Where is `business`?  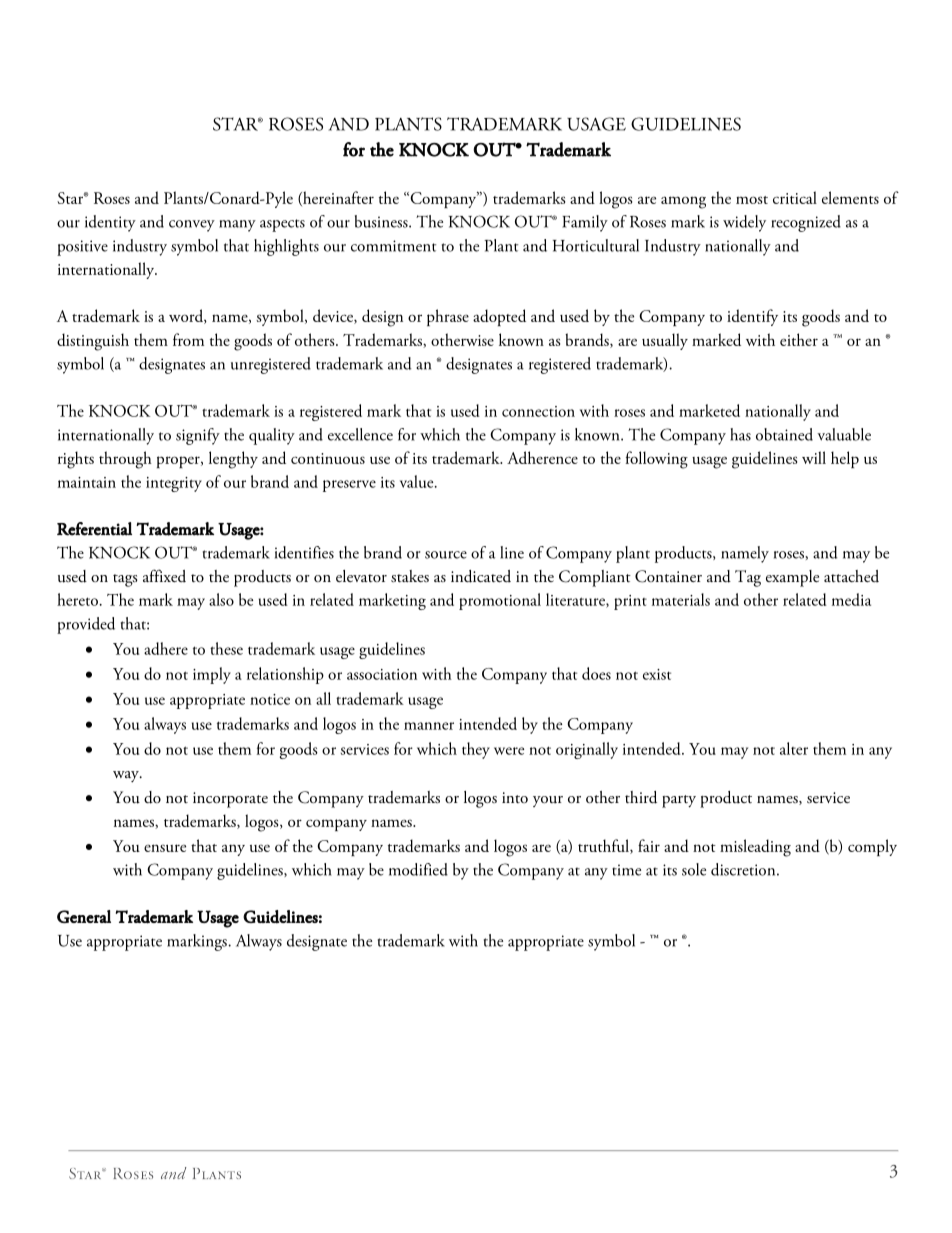
business is located at coordinates (382, 221).
